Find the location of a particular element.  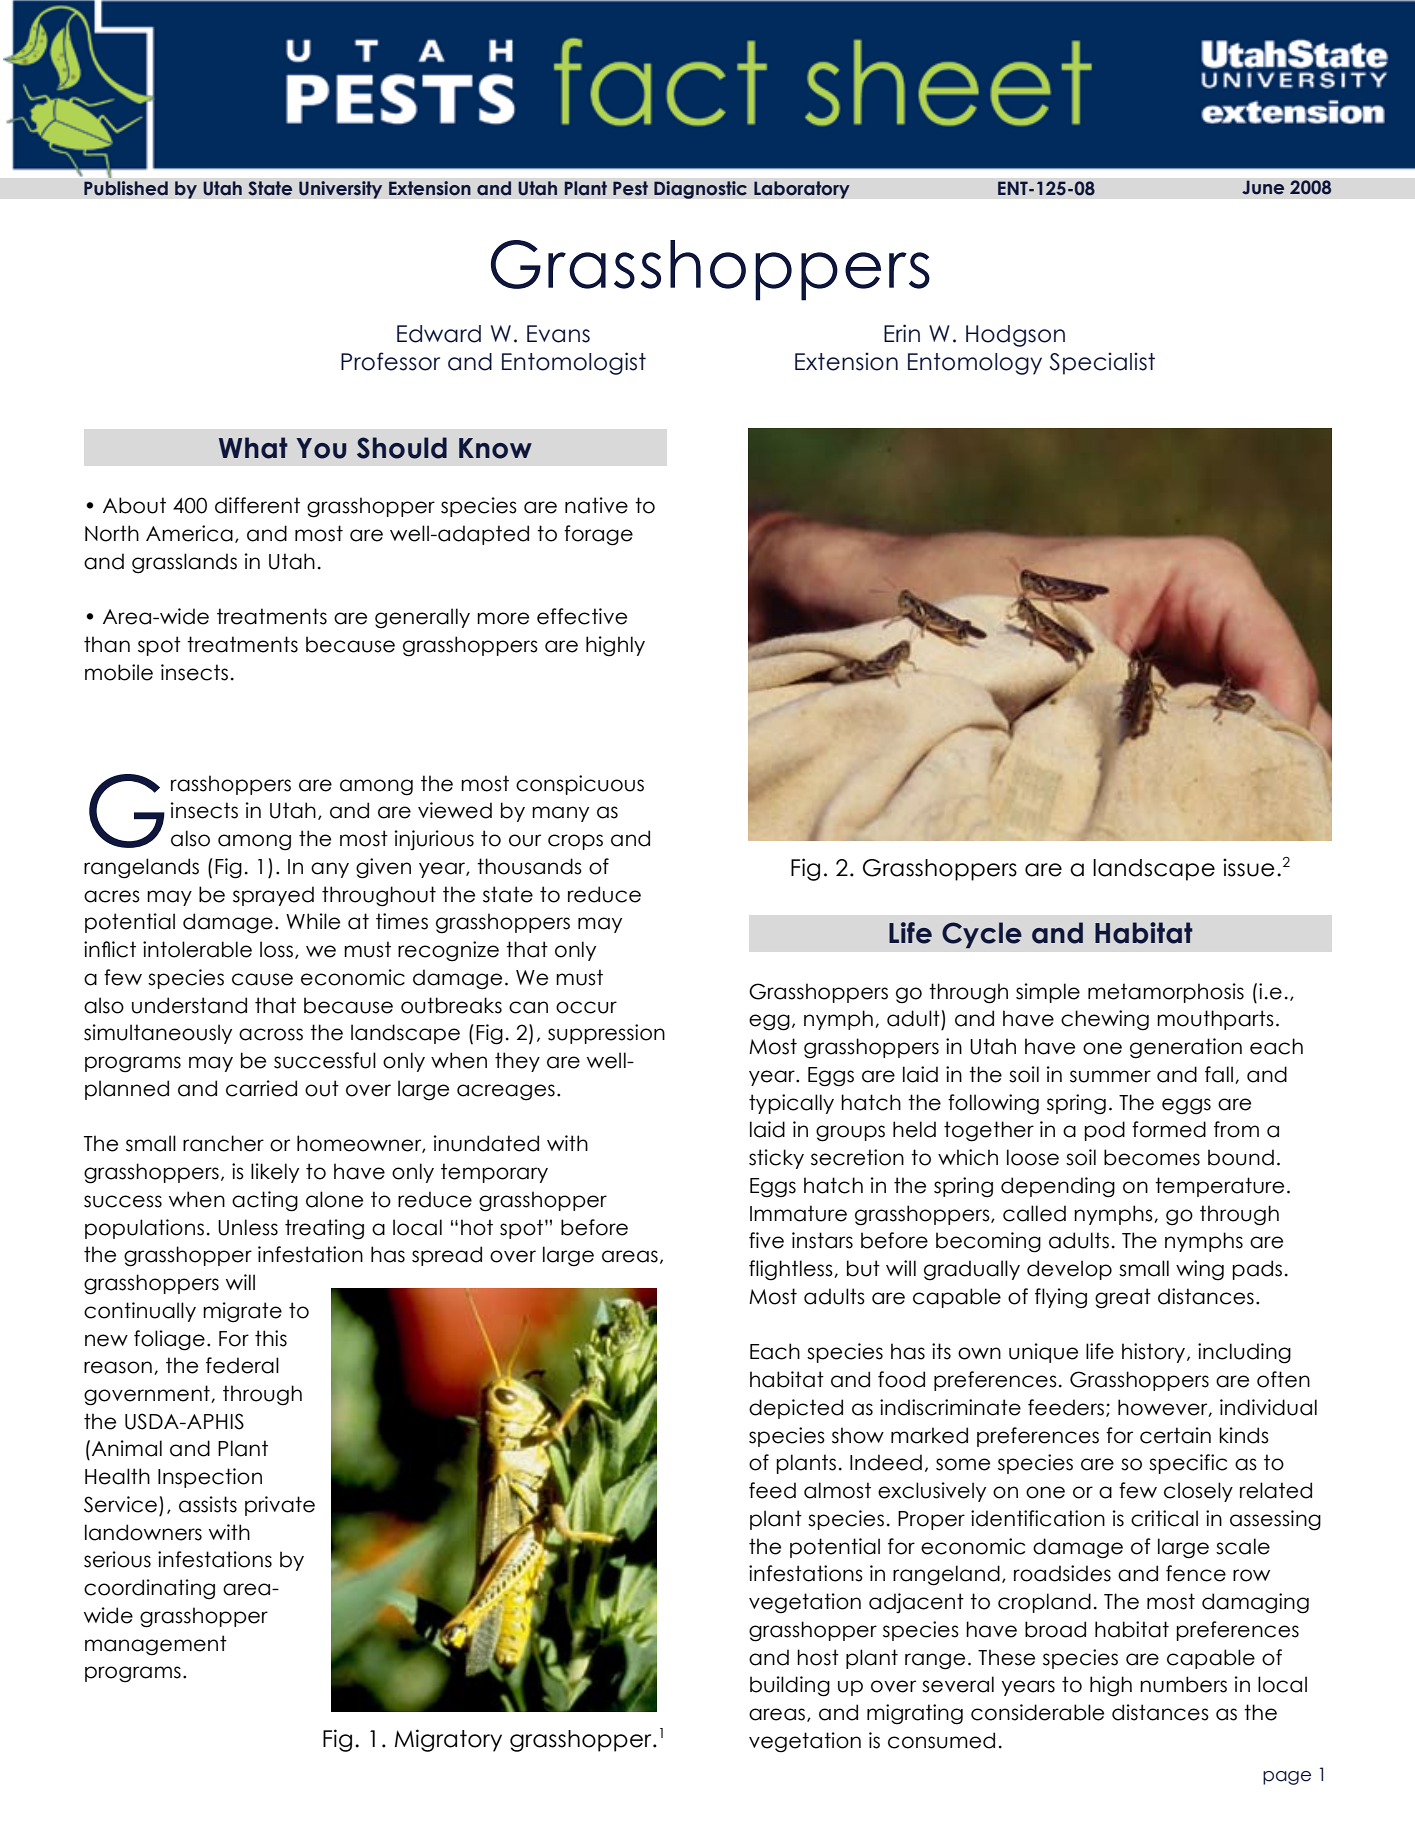

June is located at coordinates (1263, 187).
